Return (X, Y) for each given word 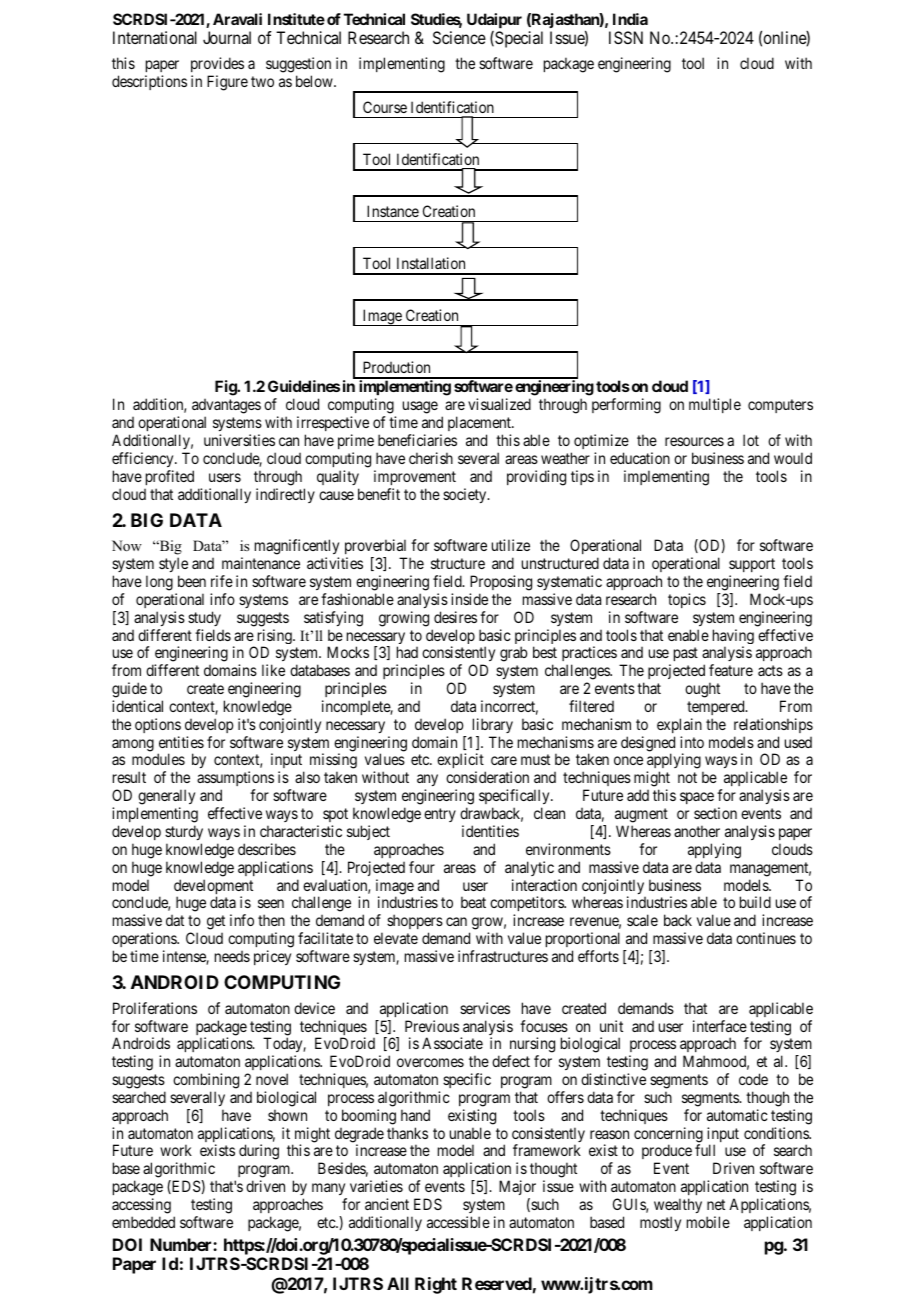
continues (766, 938)
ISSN (626, 37)
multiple (715, 405)
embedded (143, 1222)
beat (473, 902)
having (733, 638)
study (204, 618)
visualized (499, 404)
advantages (226, 406)
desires (455, 617)
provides (217, 64)
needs (232, 956)
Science (459, 37)
